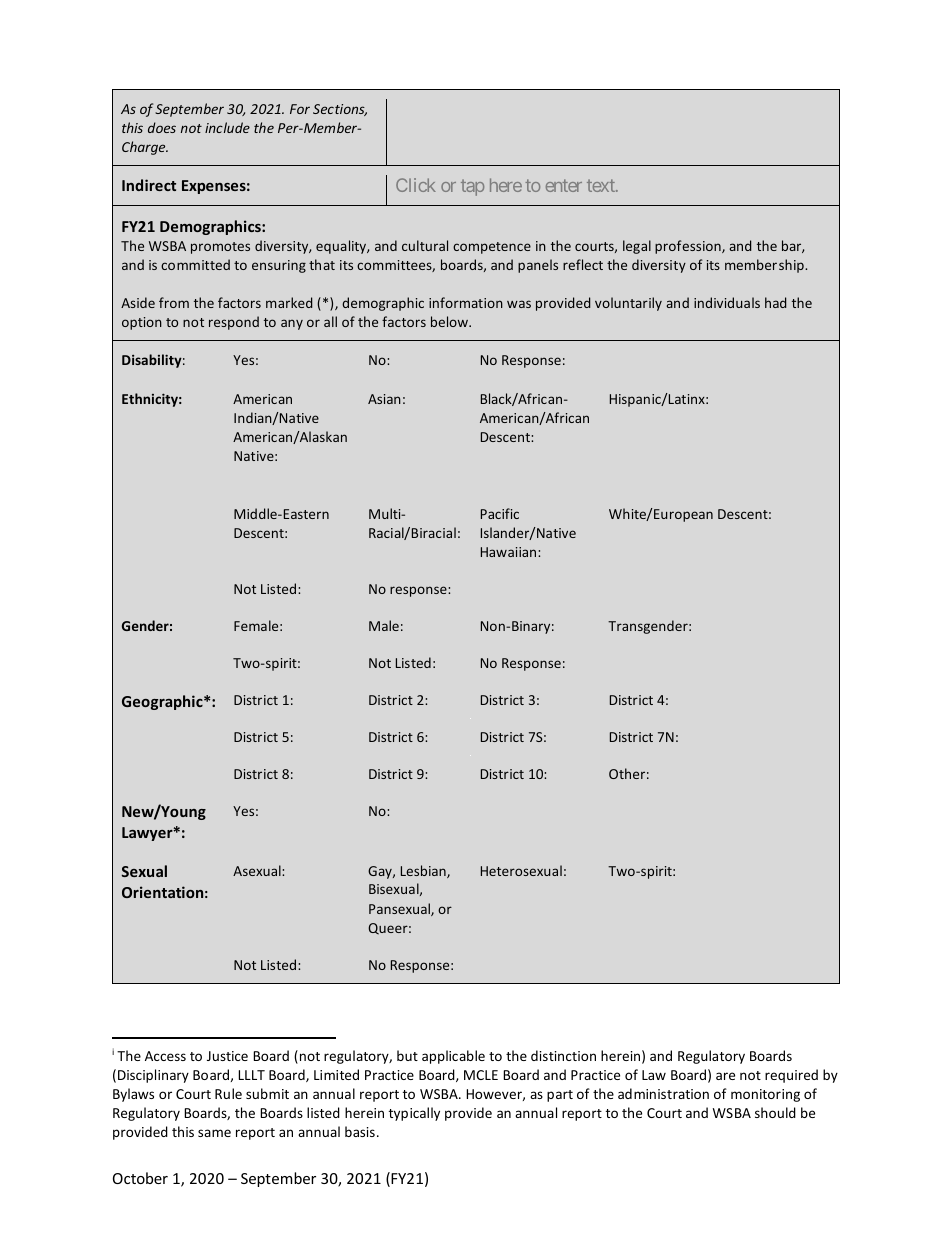 The width and height of the page is (952, 1233). I want to click on Asian, so click(384, 399).
